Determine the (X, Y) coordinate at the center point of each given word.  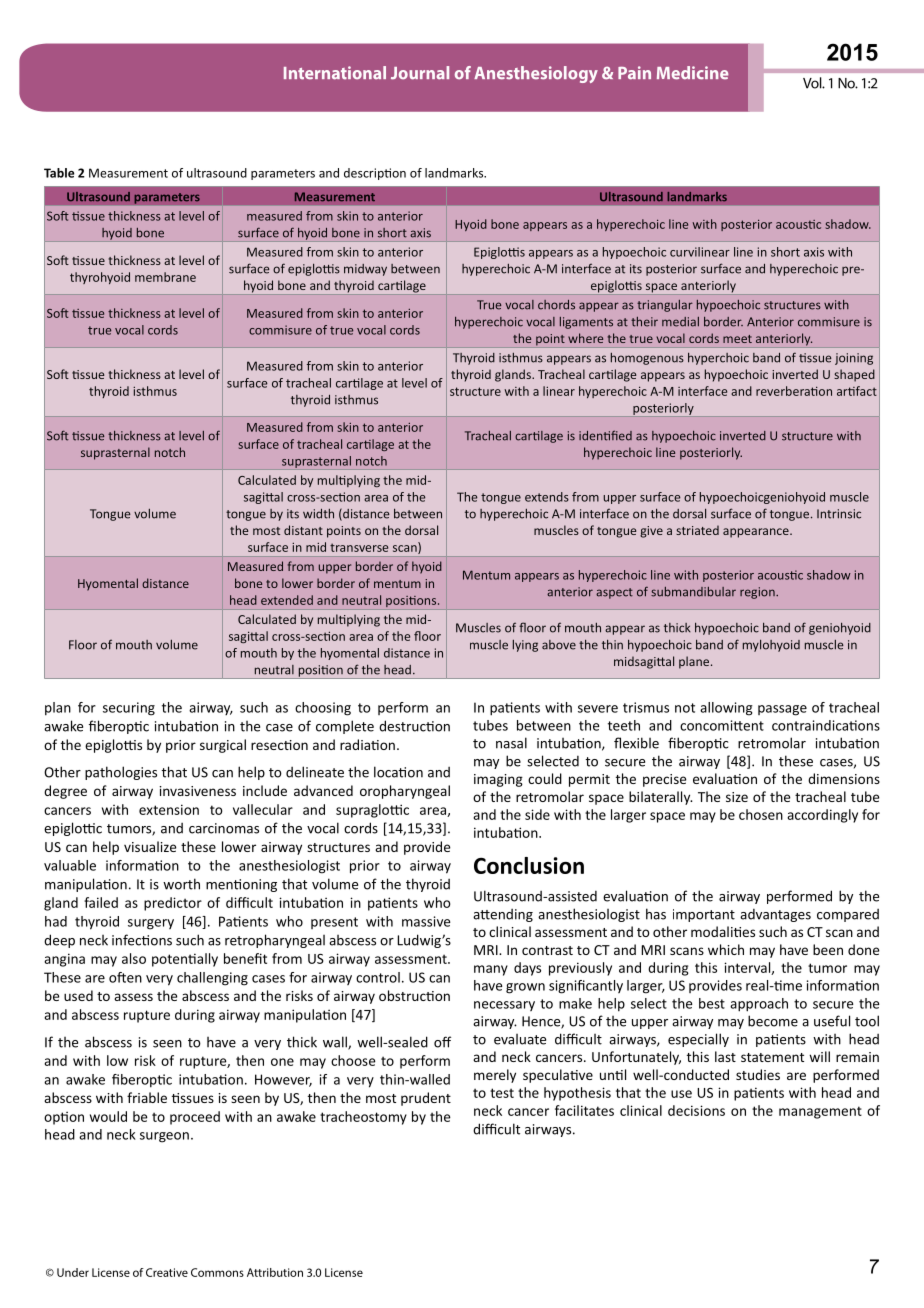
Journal (420, 73)
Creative (167, 1272)
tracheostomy (363, 1118)
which (726, 949)
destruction (414, 726)
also (134, 958)
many (491, 970)
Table (59, 173)
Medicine (693, 73)
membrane (165, 277)
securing (129, 709)
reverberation (794, 391)
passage (782, 710)
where (585, 338)
